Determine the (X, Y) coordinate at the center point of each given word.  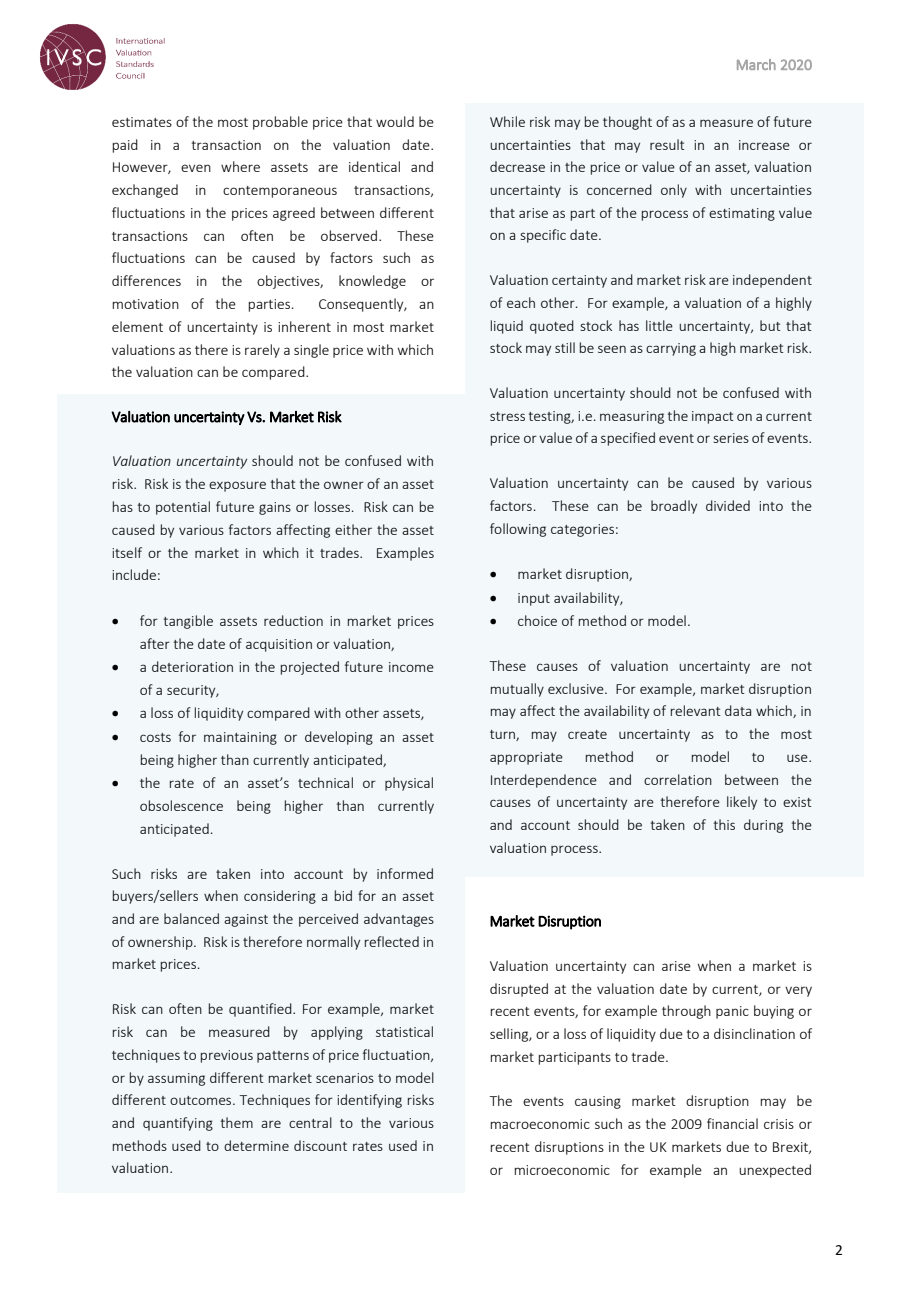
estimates (142, 122)
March (756, 64)
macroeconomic (540, 1124)
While (507, 121)
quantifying (178, 1124)
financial (732, 1123)
